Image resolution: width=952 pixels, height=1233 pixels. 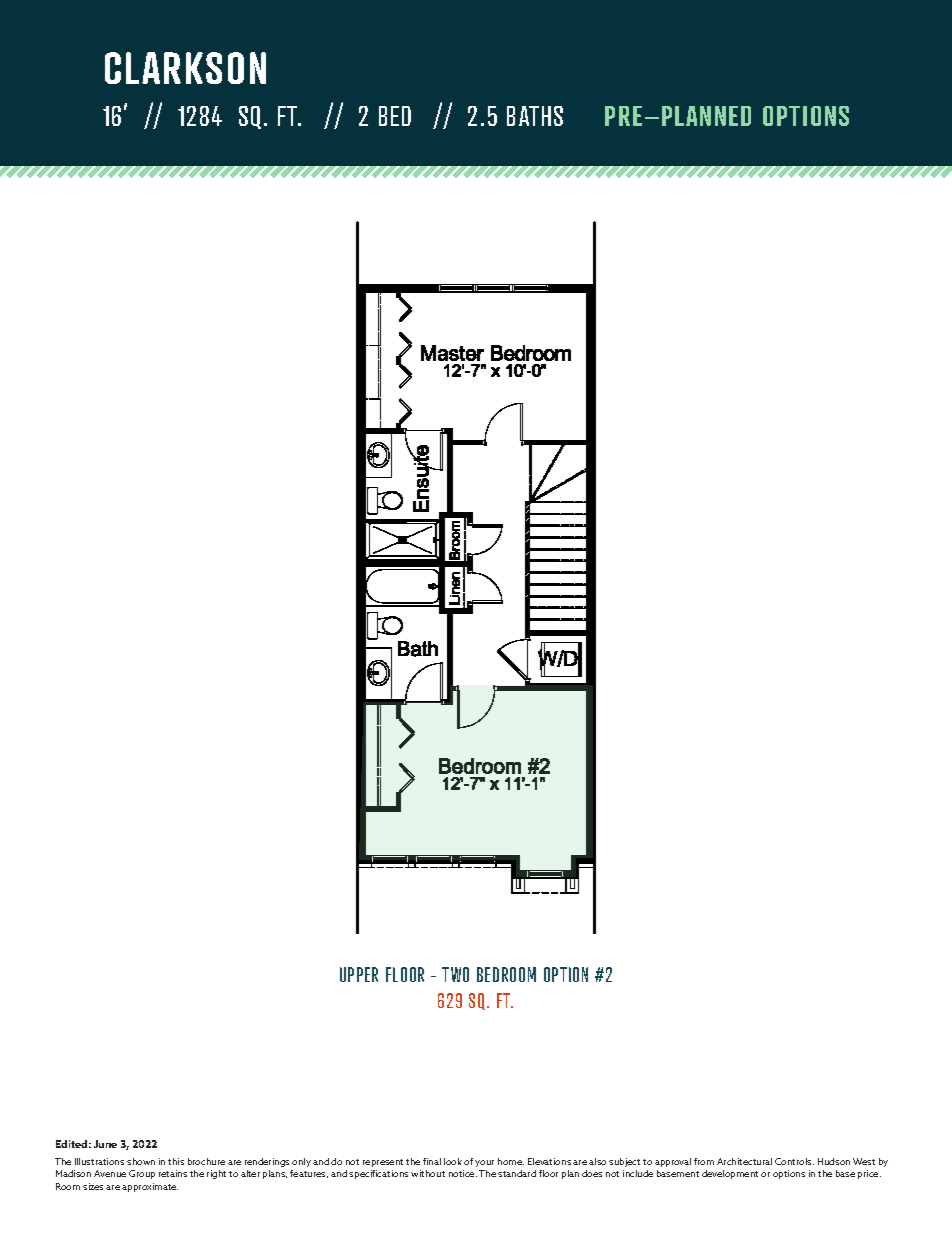 What do you see at coordinates (176, 1161) in the screenshot?
I see `this` at bounding box center [176, 1161].
